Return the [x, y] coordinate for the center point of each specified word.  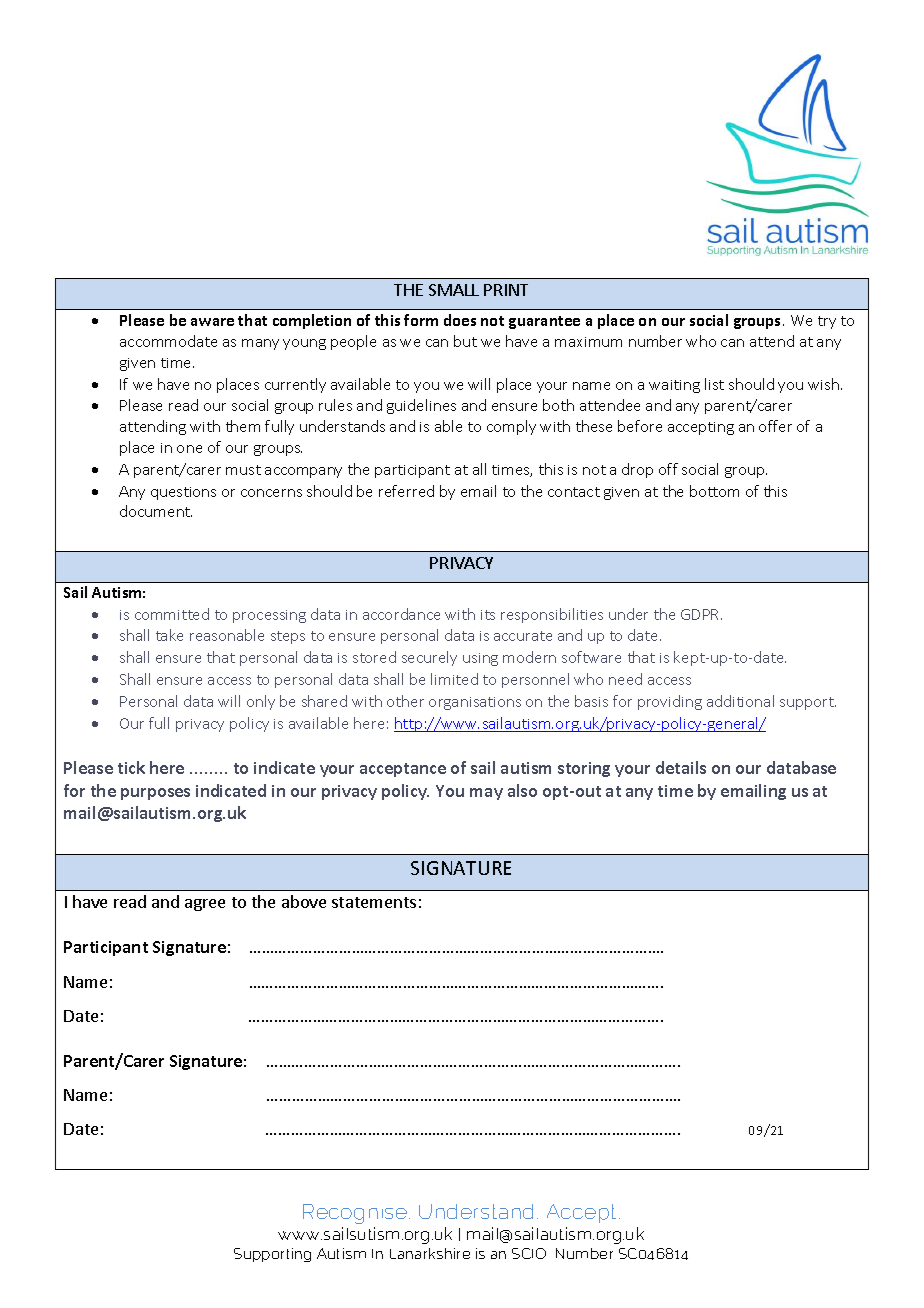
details [681, 767]
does [460, 320]
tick [131, 767]
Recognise [356, 1214]
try [827, 322]
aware [212, 322]
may [486, 794]
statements [374, 902]
